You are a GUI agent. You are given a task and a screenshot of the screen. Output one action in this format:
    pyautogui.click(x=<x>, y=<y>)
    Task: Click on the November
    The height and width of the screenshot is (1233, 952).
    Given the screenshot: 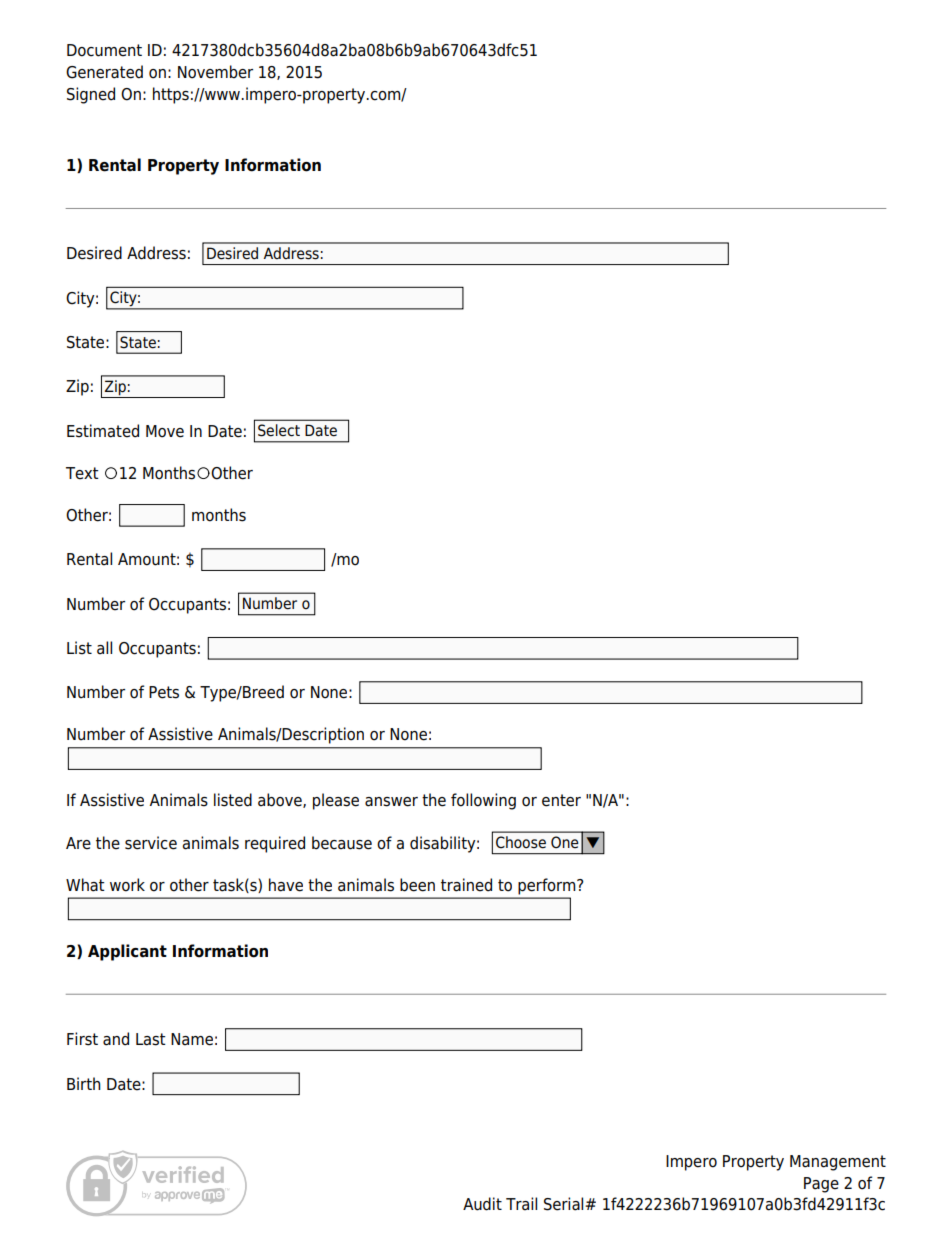 What is the action you would take?
    pyautogui.click(x=215, y=72)
